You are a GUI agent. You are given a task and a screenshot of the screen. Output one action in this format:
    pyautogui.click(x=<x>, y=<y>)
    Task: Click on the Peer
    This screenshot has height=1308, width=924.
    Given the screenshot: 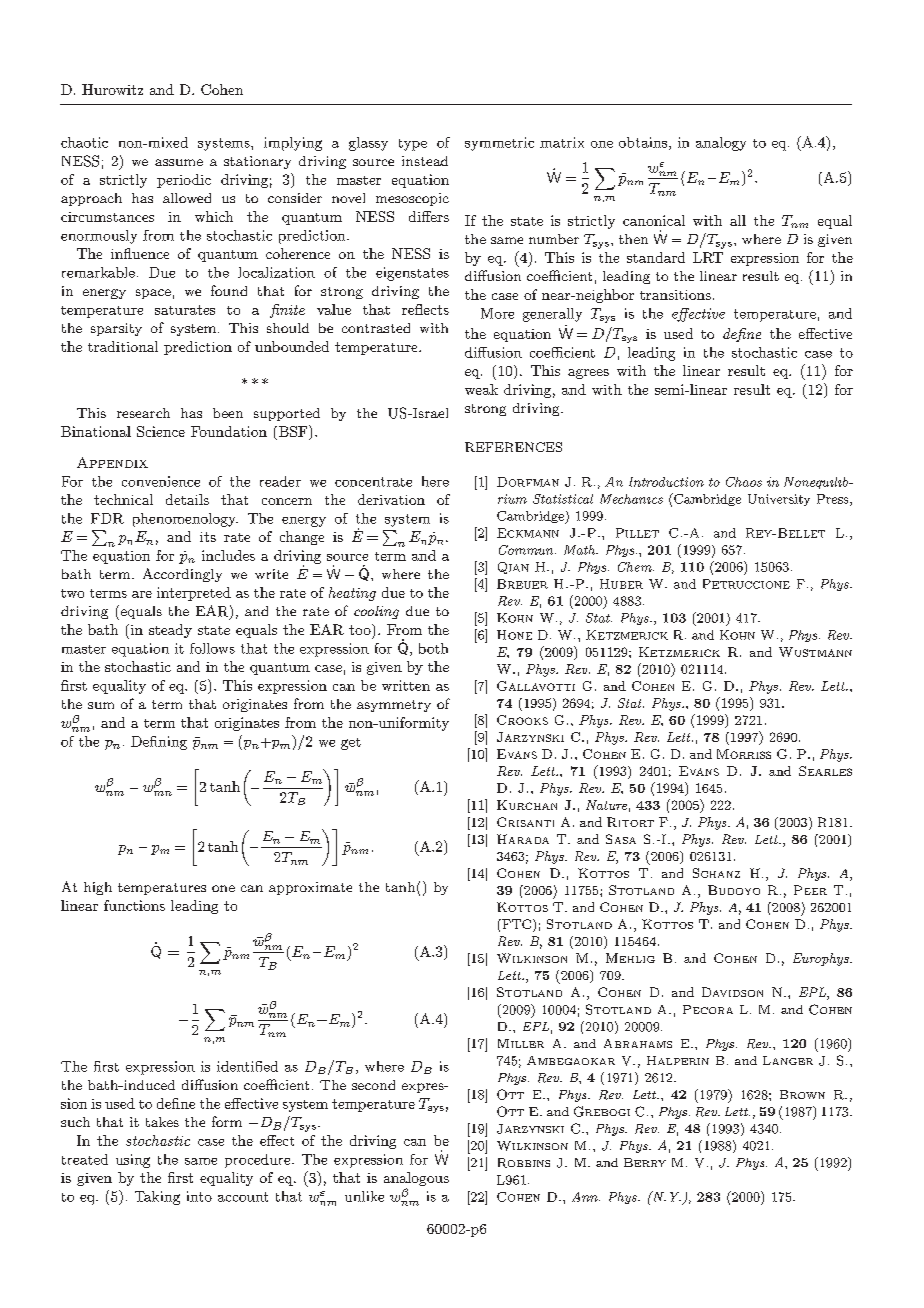 What is the action you would take?
    pyautogui.click(x=810, y=890)
